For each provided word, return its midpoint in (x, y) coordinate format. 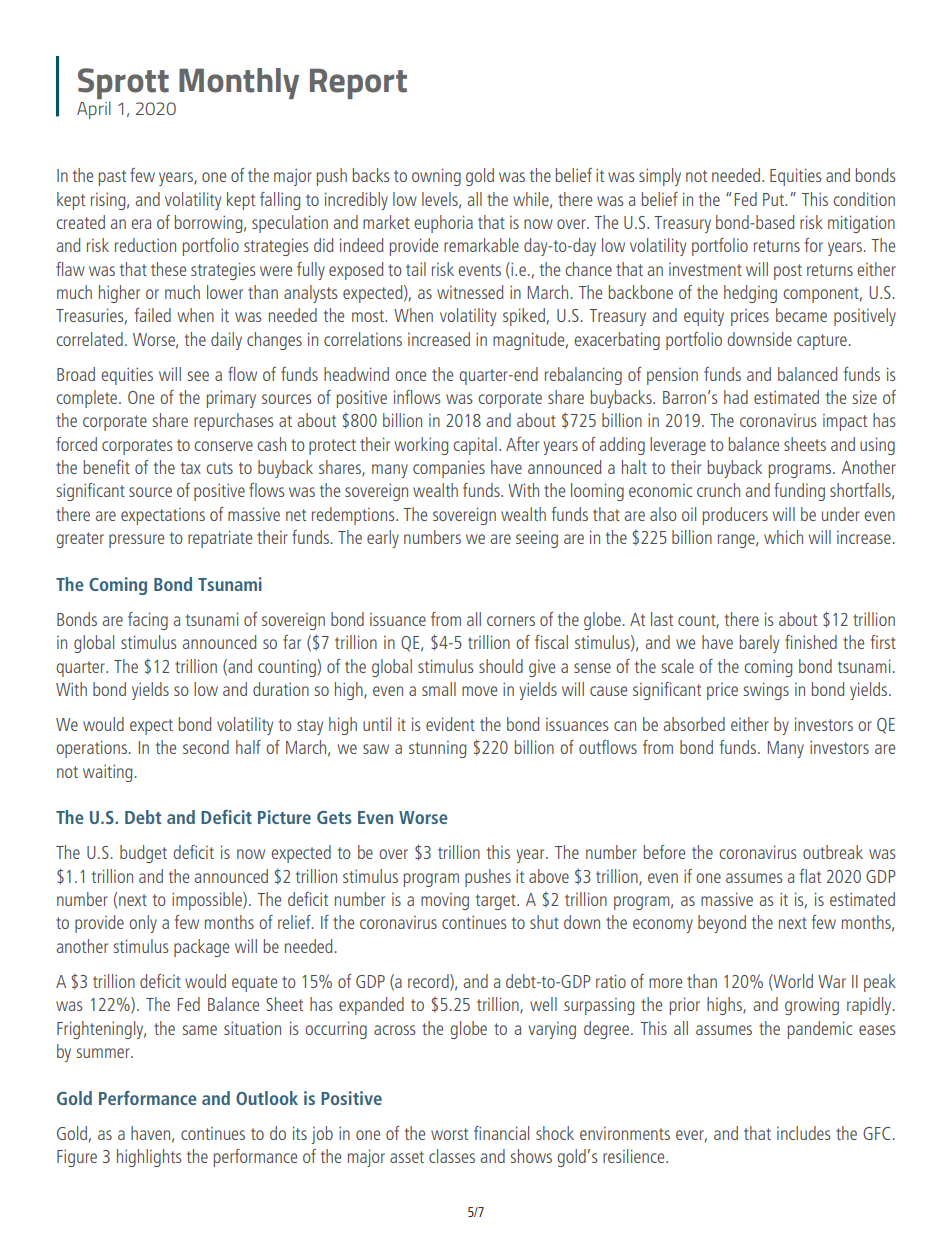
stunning (437, 749)
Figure (77, 1158)
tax (191, 468)
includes (804, 1133)
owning (436, 177)
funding (799, 492)
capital (475, 446)
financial (501, 1133)
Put (774, 199)
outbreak (833, 852)
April (94, 110)
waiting (107, 773)
